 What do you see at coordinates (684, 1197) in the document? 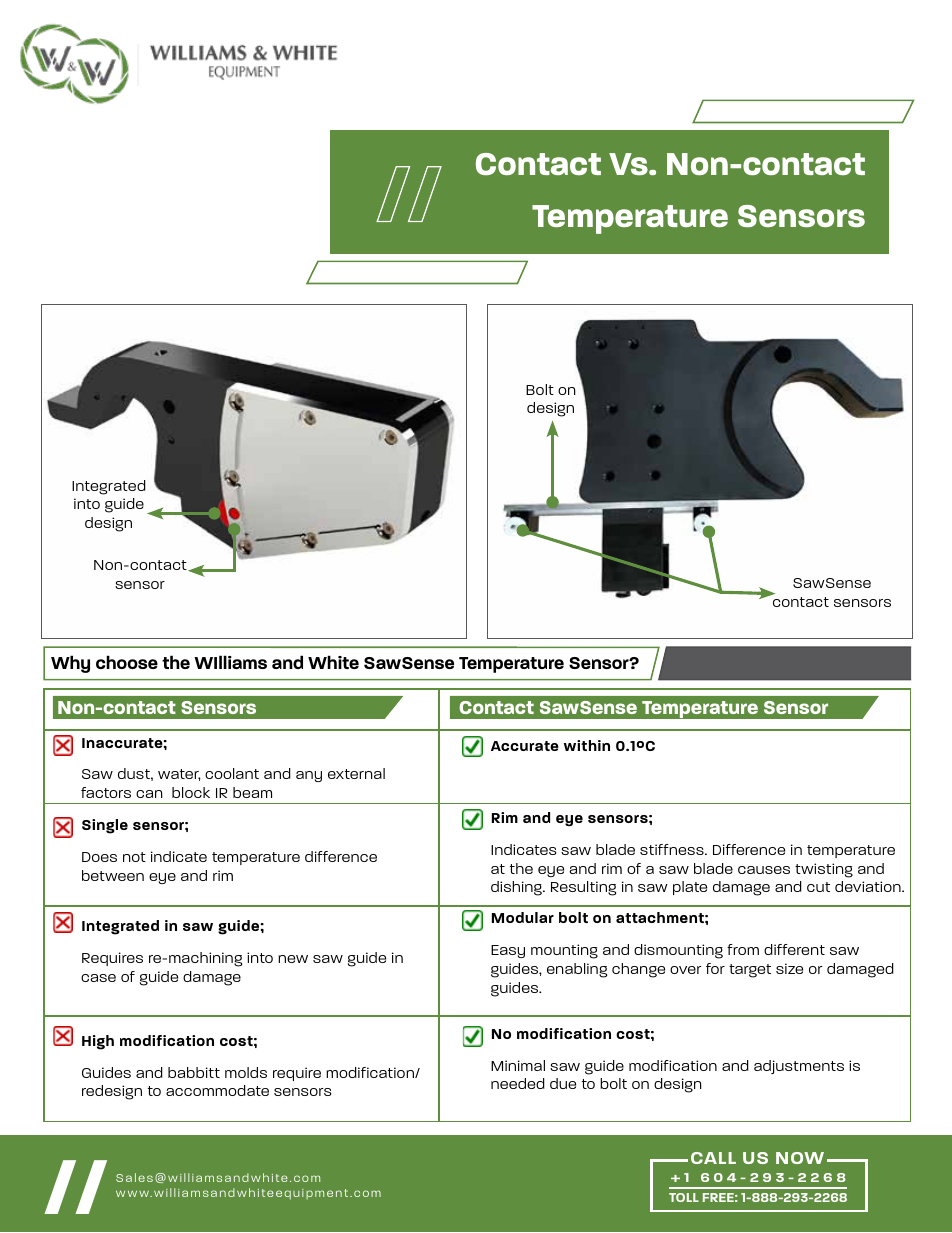
I see `TOLL` at bounding box center [684, 1197].
